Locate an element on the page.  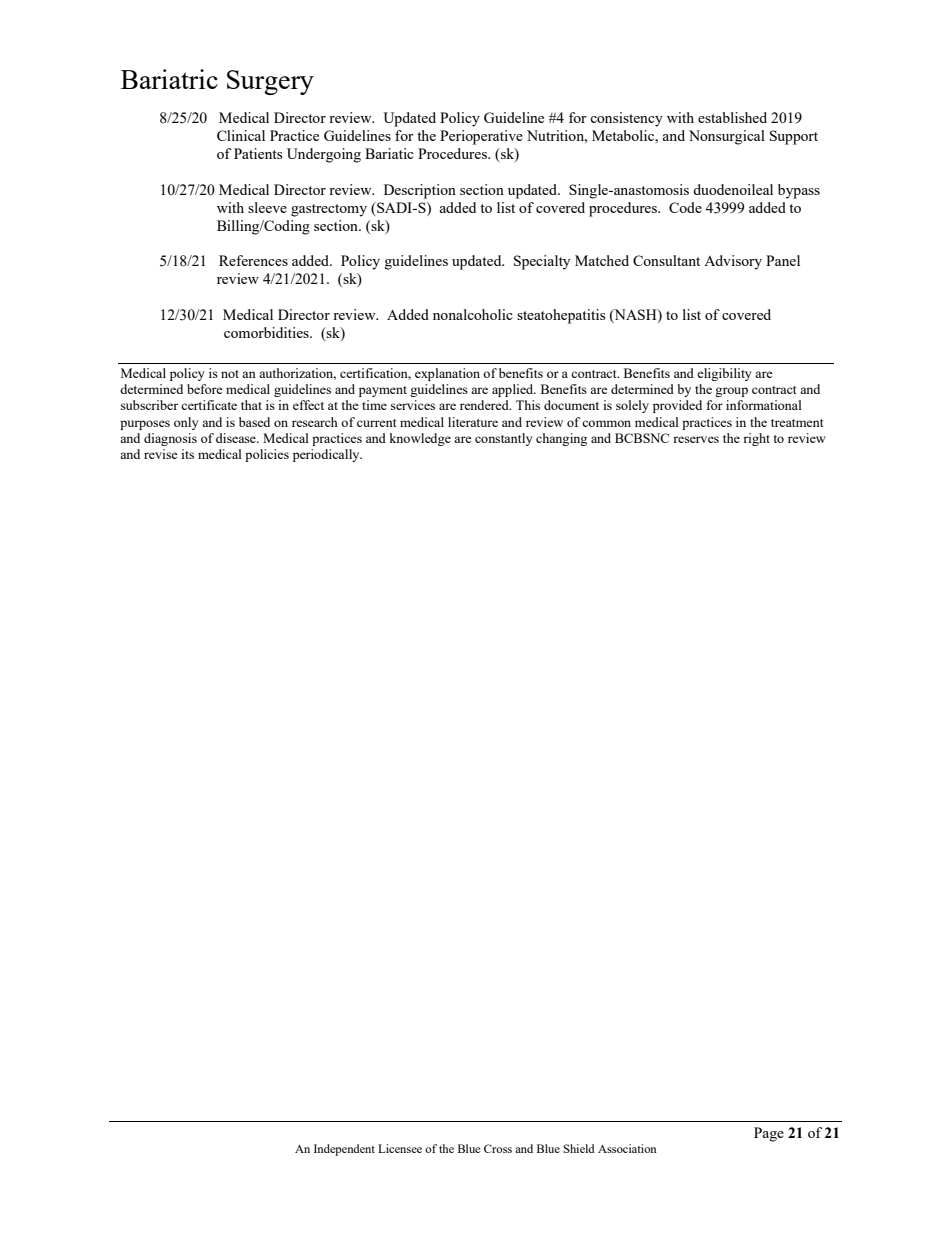
eligibility is located at coordinates (724, 374).
